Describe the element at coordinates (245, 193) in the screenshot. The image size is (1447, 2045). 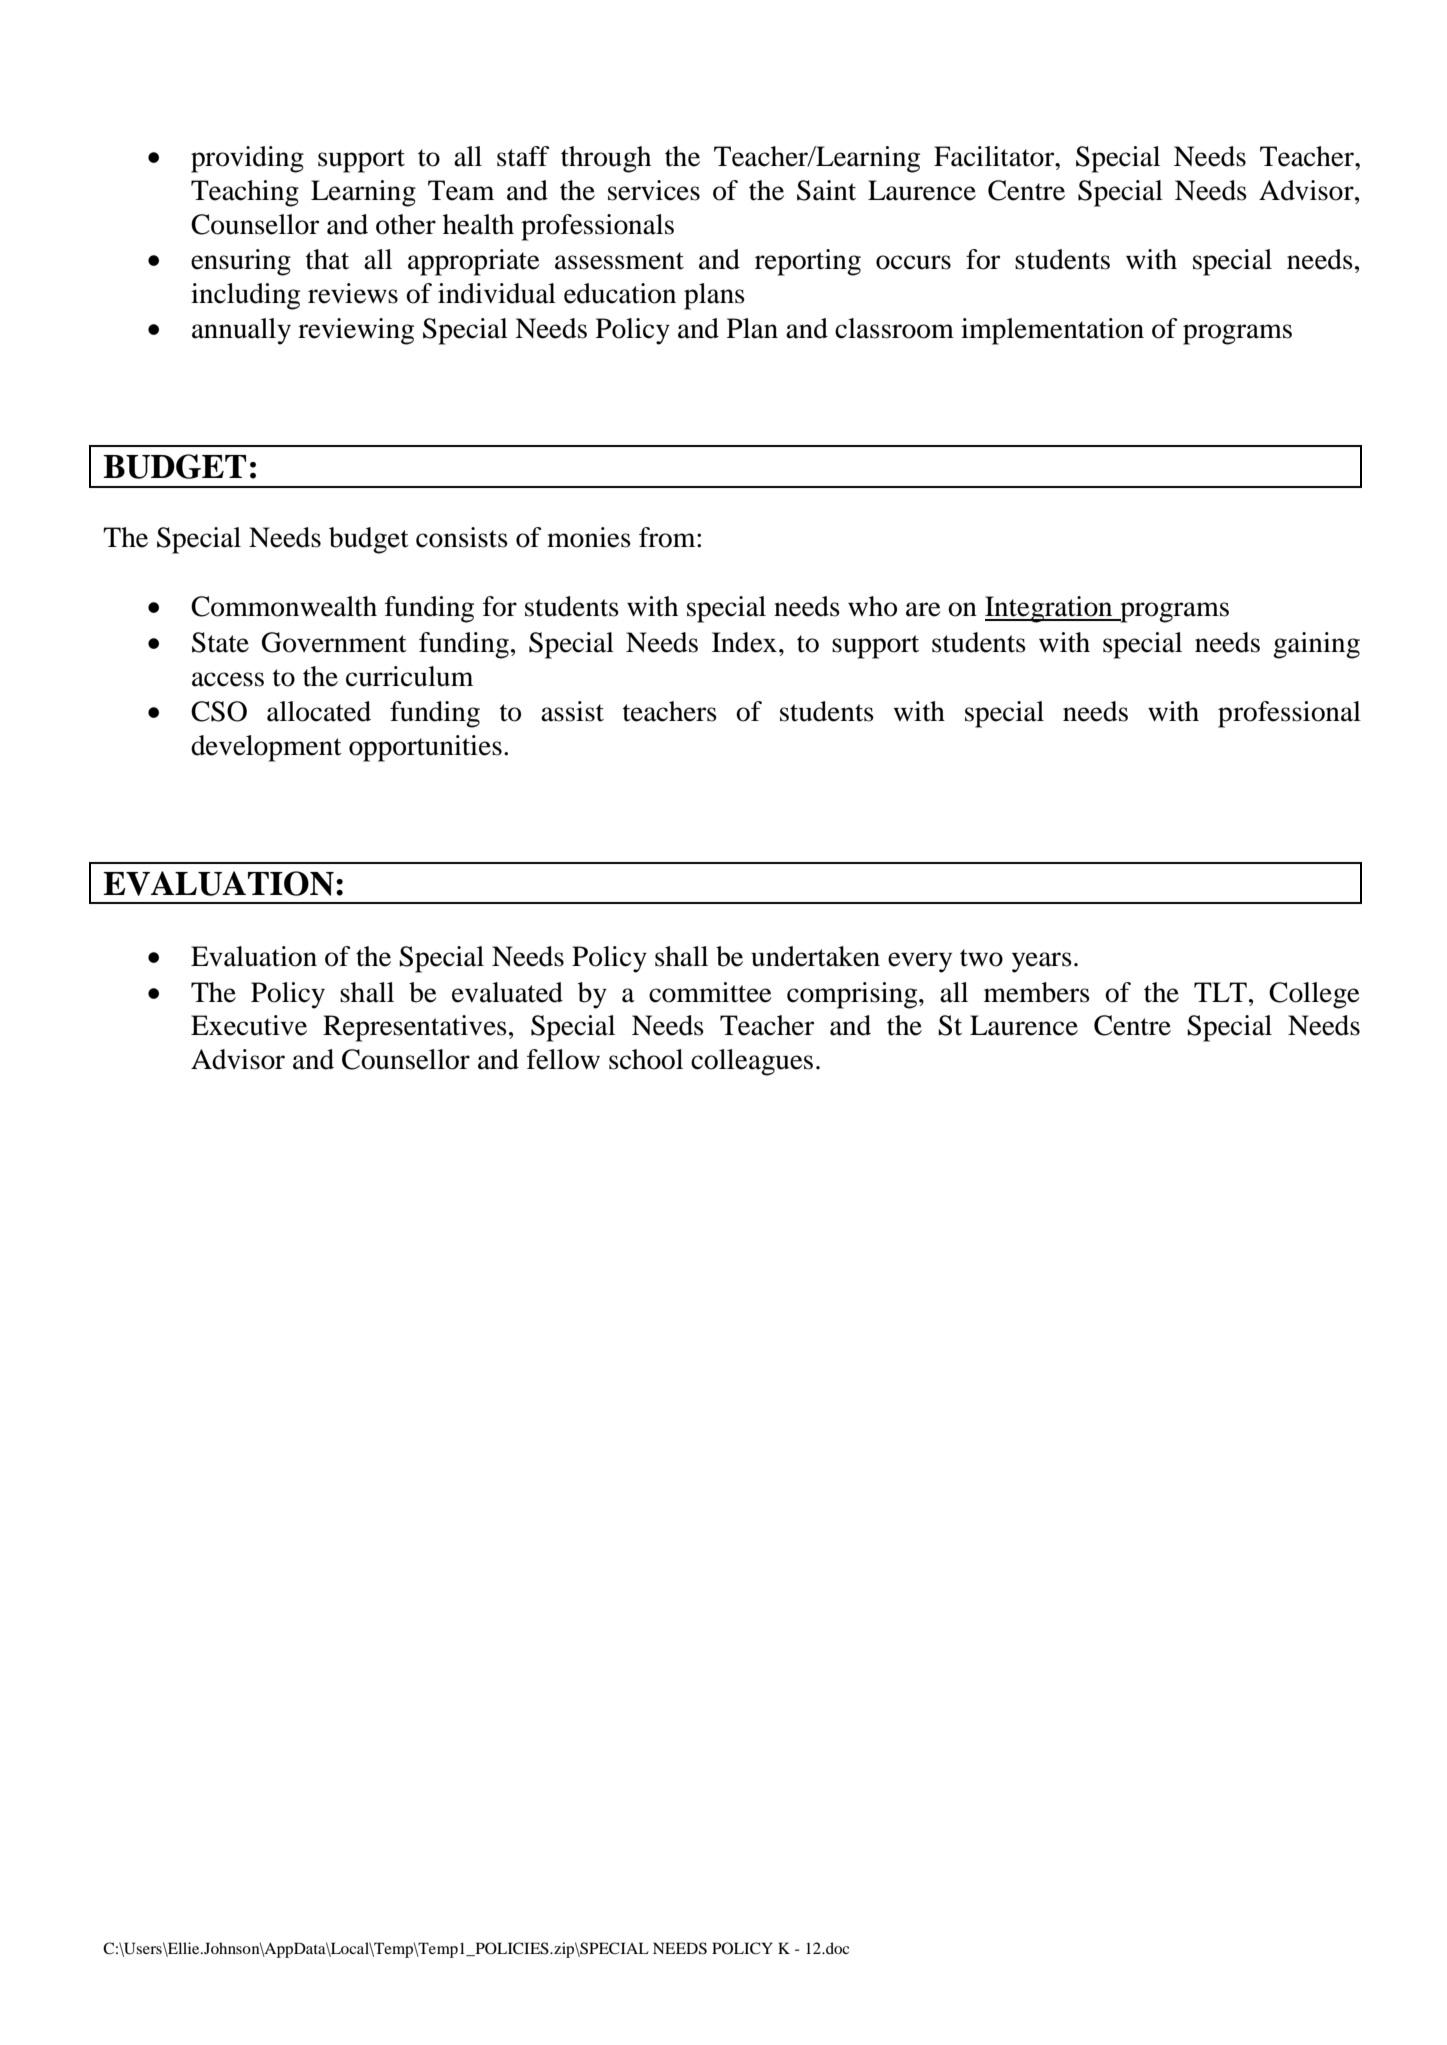
I see `Teaching` at that location.
